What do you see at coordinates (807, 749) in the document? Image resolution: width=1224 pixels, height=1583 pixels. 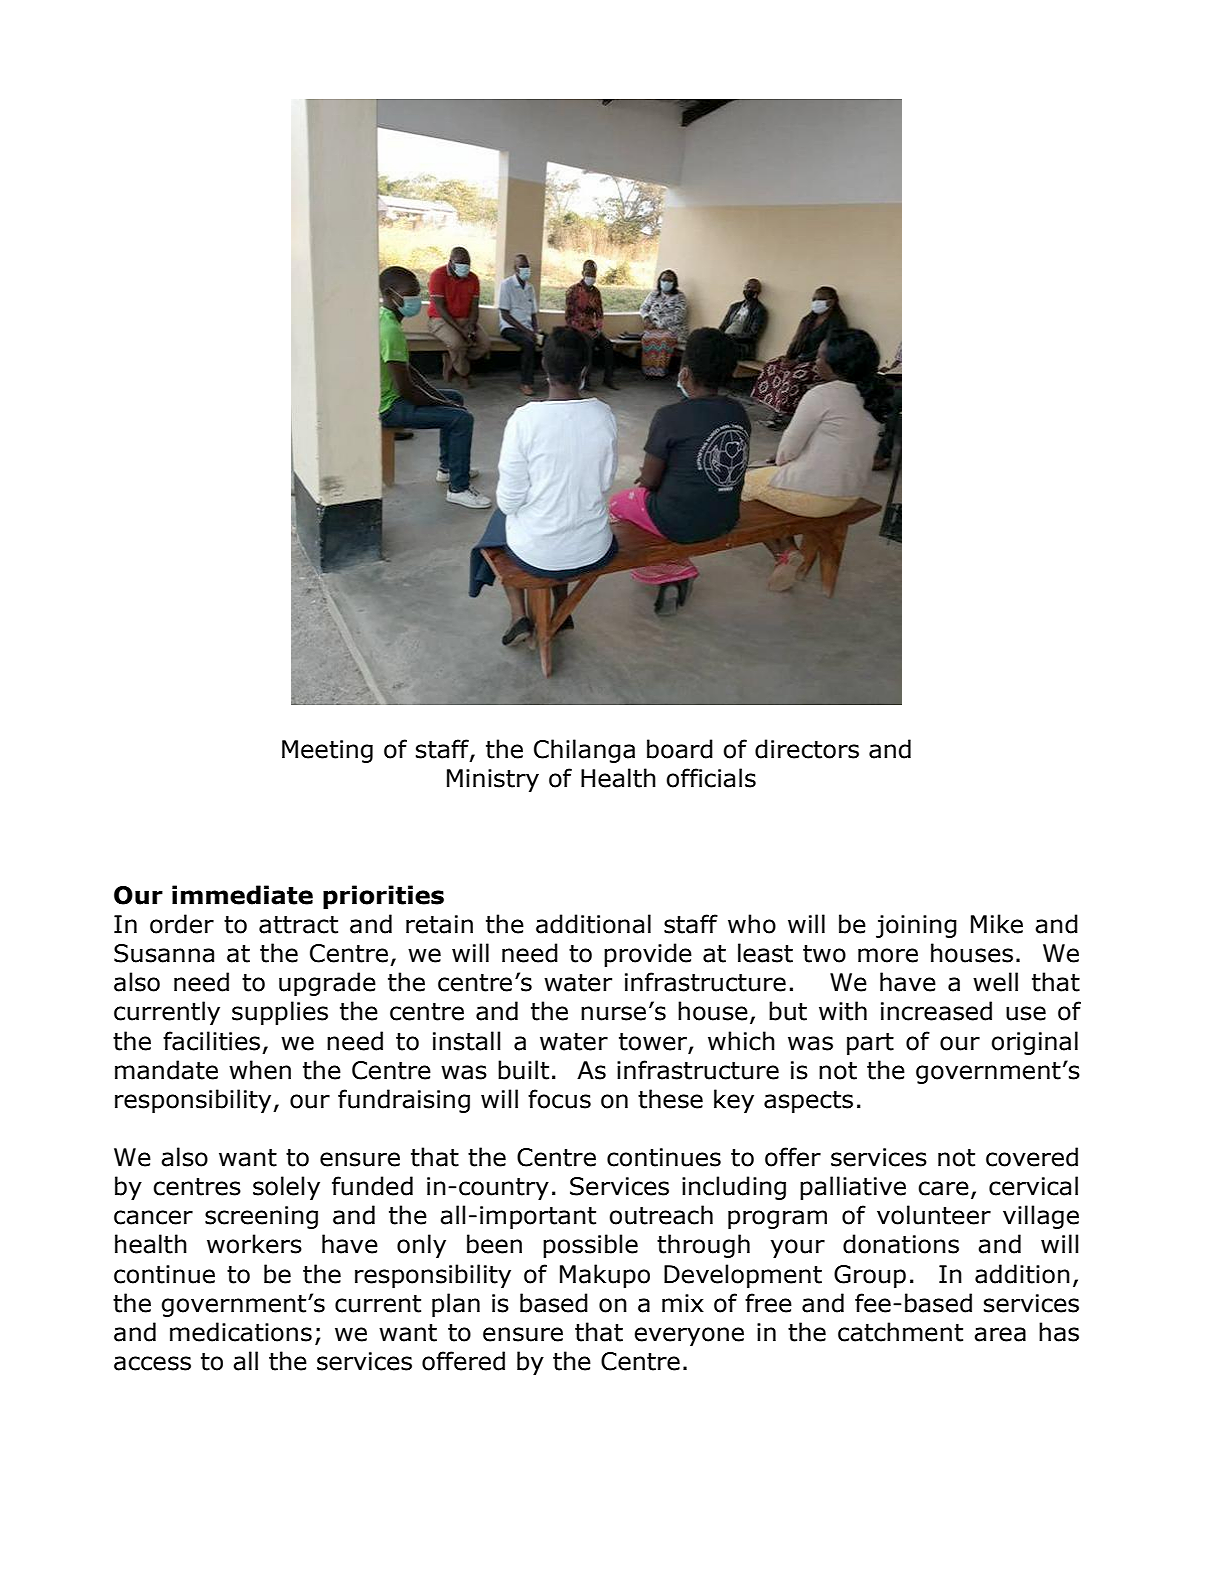 I see `directors` at bounding box center [807, 749].
